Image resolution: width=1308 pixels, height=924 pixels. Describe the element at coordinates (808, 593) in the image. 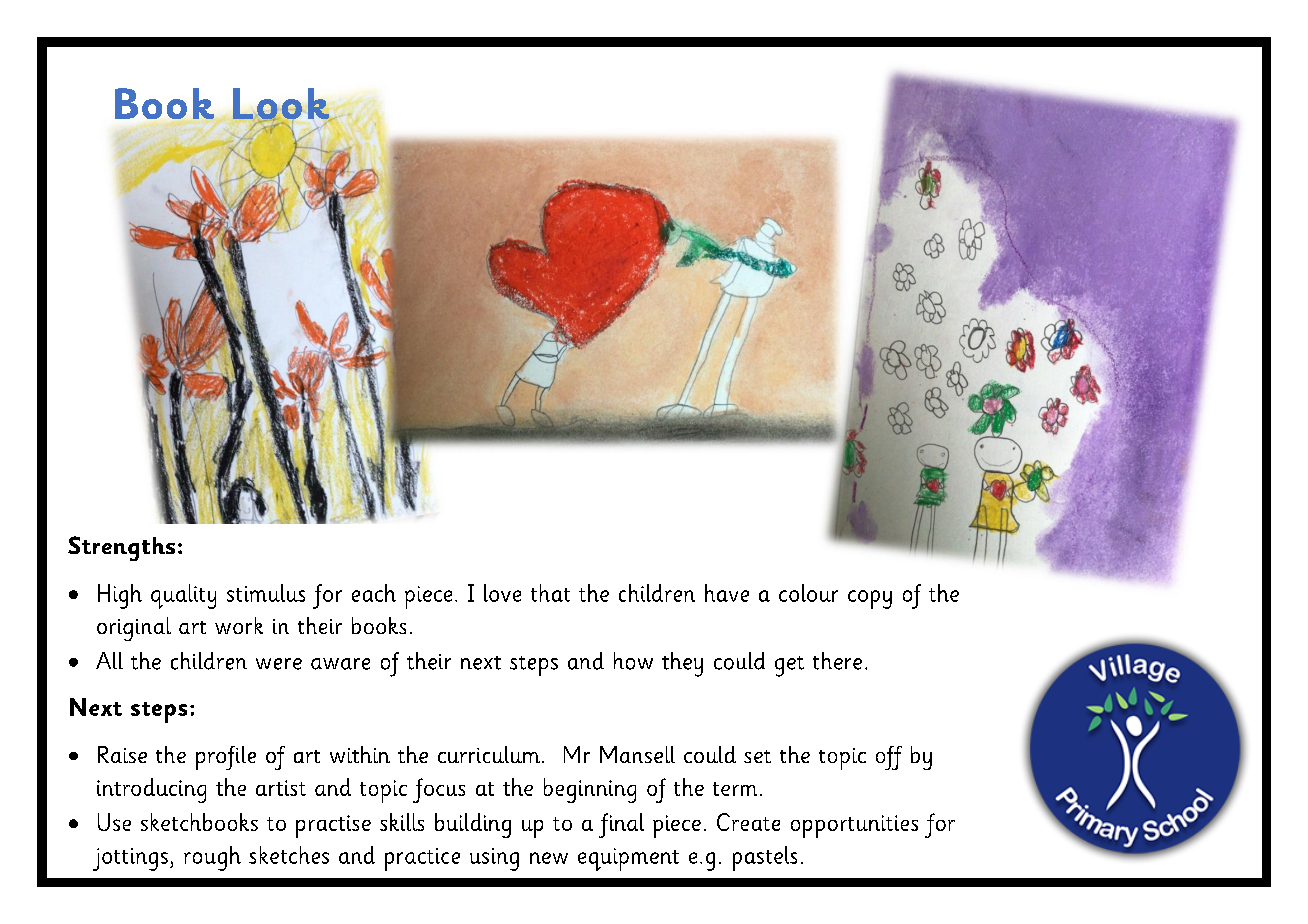

I see `colour` at that location.
